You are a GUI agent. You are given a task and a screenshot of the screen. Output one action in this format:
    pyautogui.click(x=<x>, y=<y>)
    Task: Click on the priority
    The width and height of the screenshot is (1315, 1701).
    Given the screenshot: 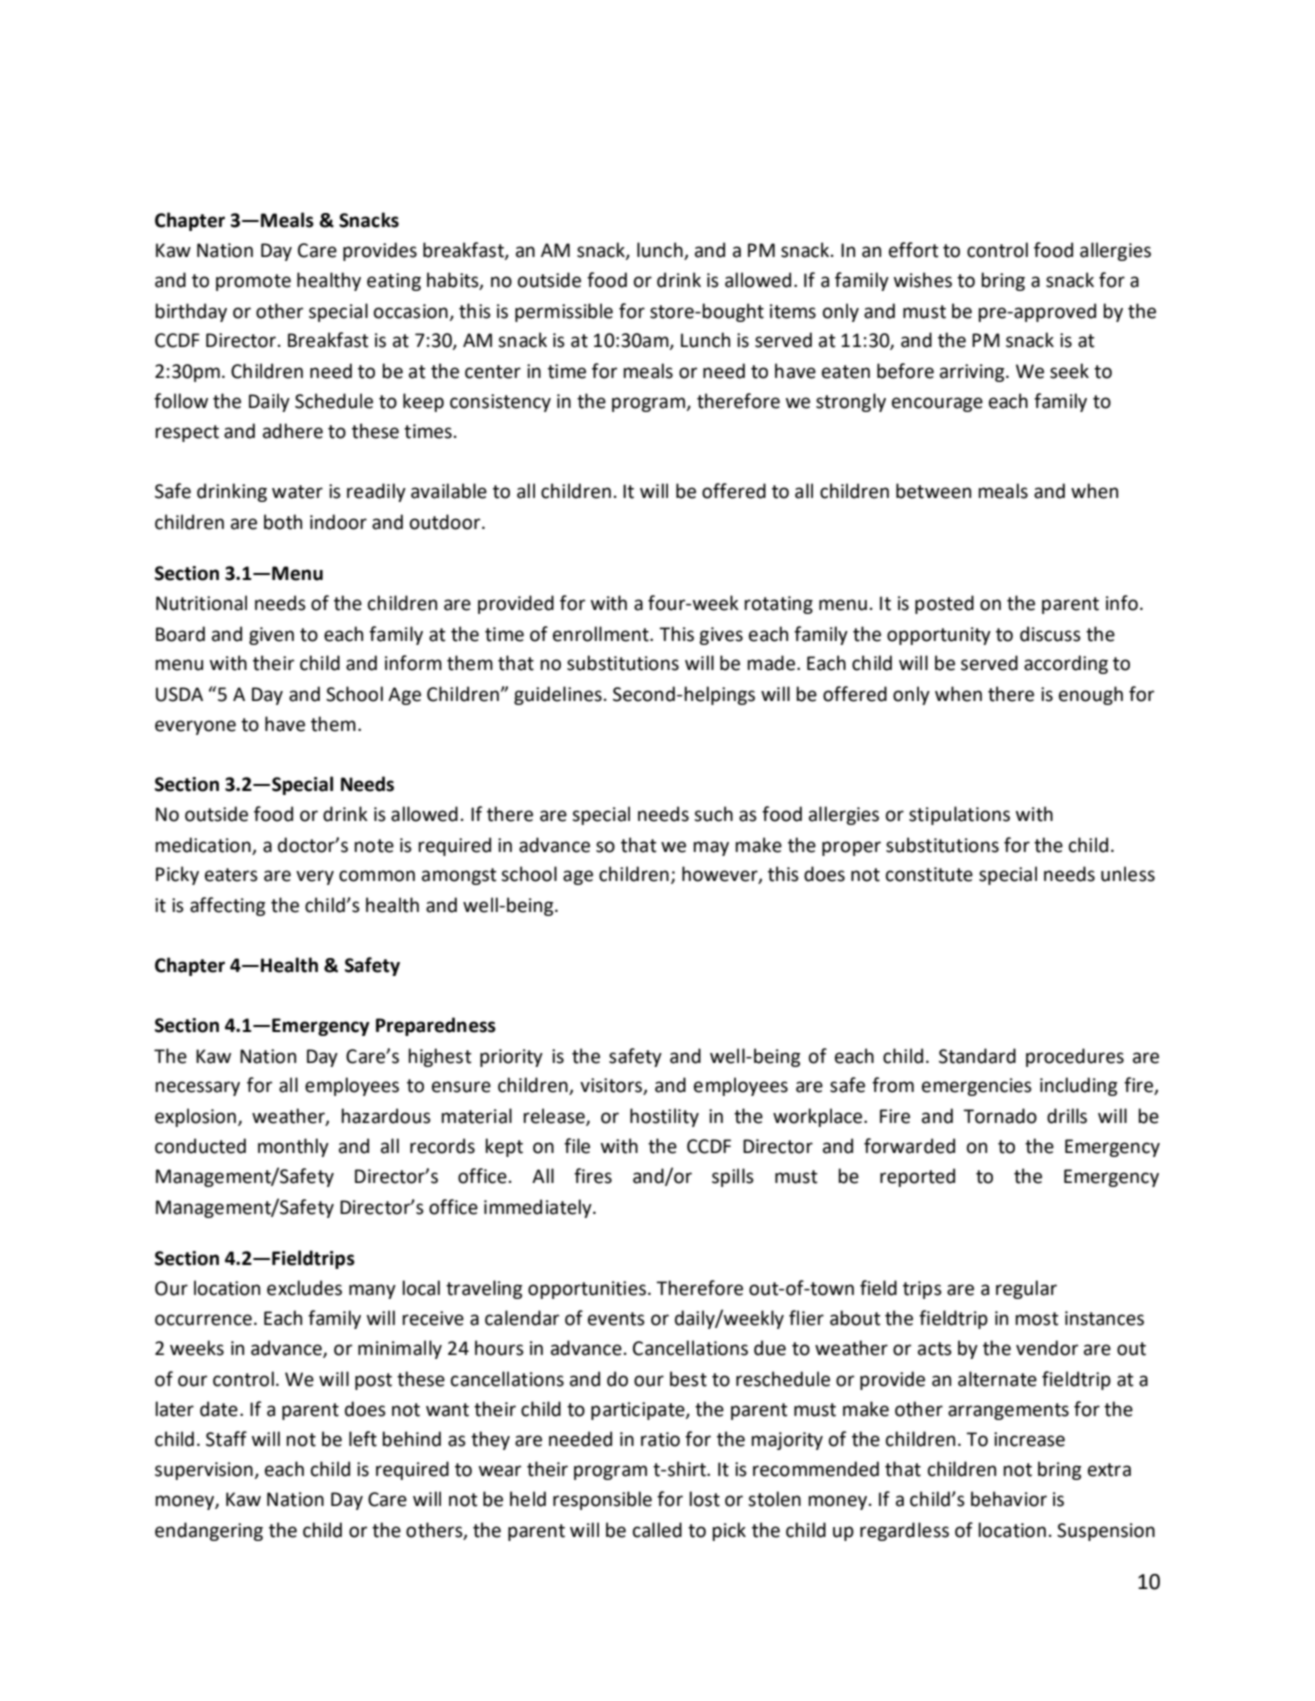 What is the action you would take?
    pyautogui.click(x=511, y=1058)
